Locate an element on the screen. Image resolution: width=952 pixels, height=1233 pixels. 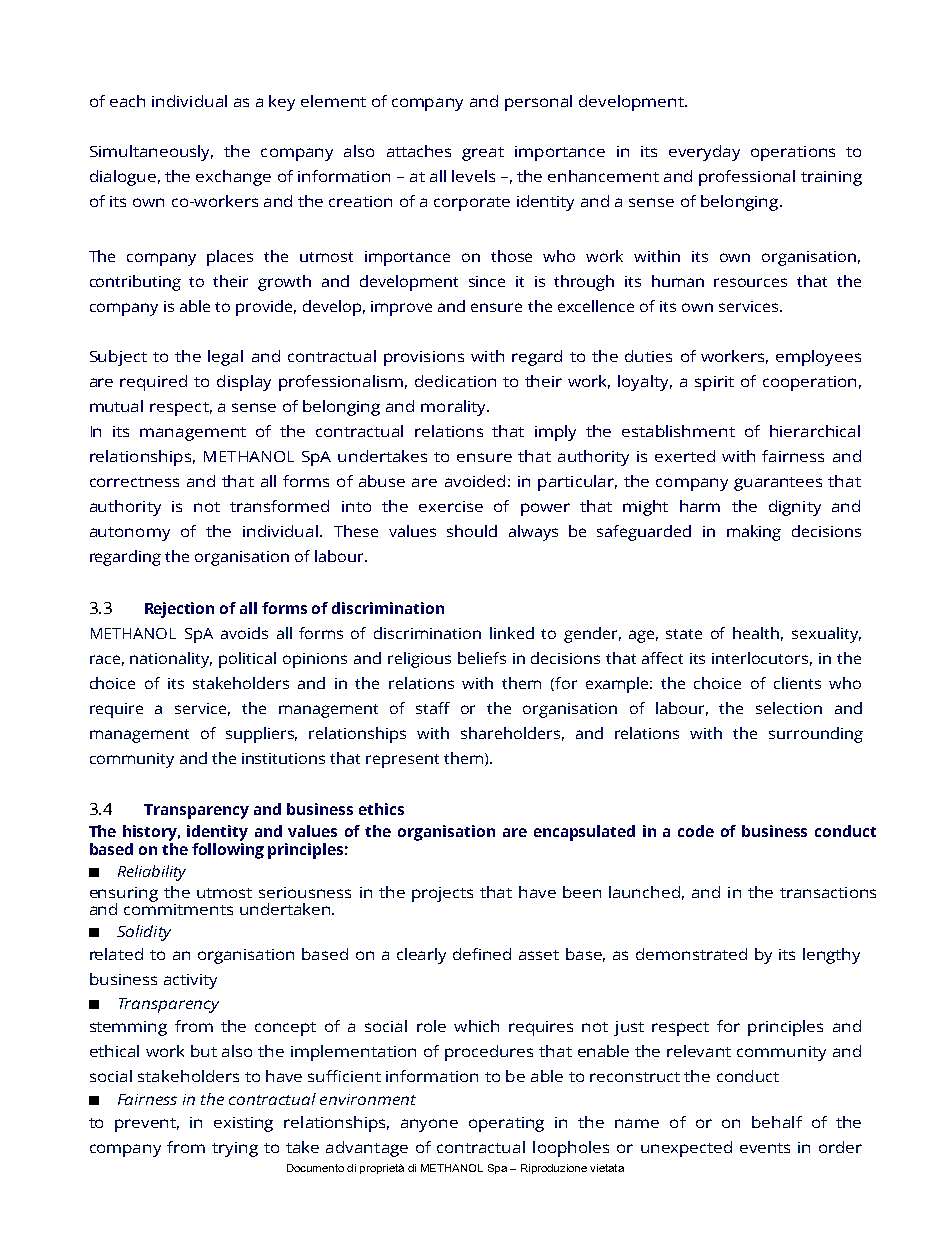
trying is located at coordinates (235, 1149).
